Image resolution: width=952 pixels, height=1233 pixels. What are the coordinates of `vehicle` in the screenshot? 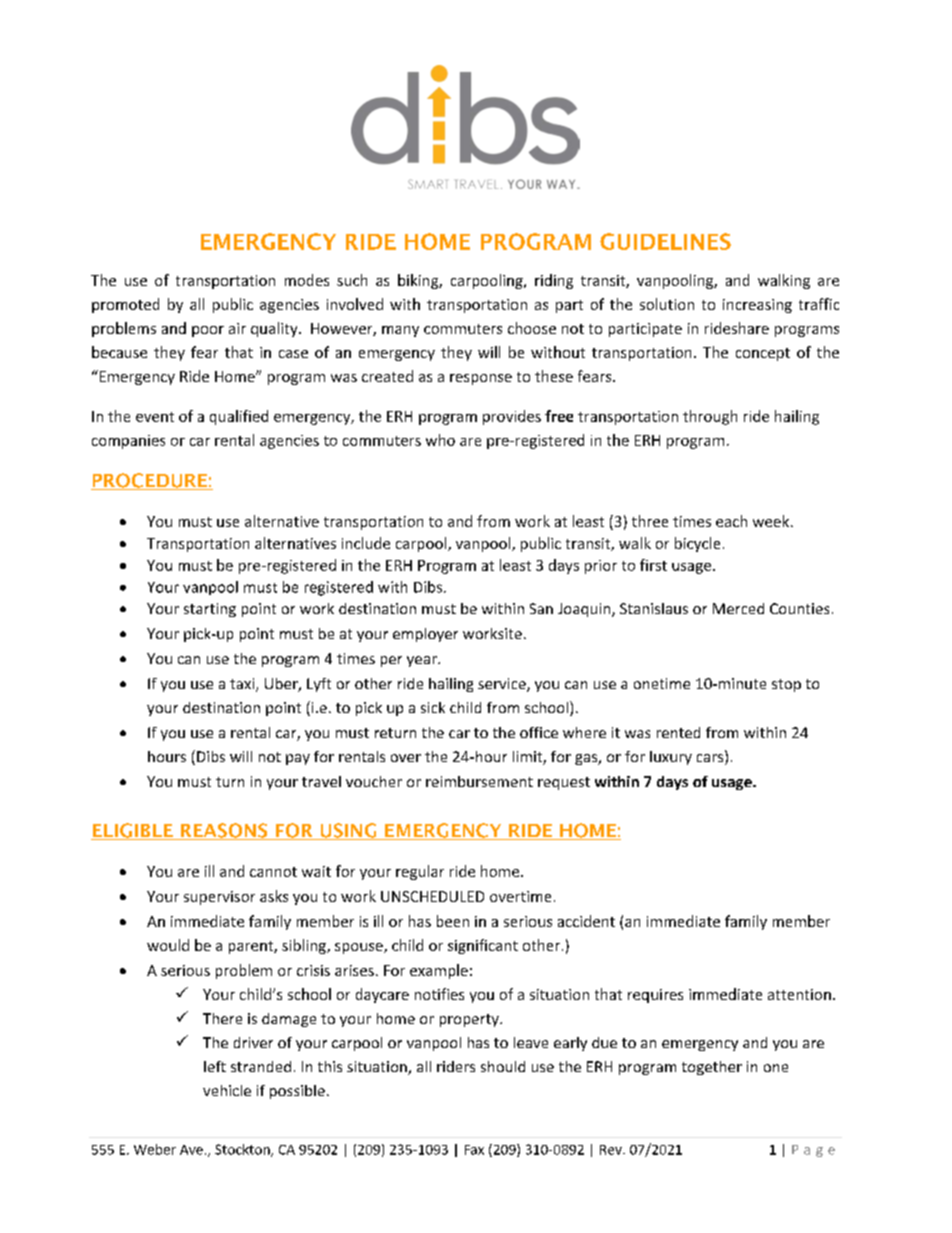 It's located at (227, 1090).
